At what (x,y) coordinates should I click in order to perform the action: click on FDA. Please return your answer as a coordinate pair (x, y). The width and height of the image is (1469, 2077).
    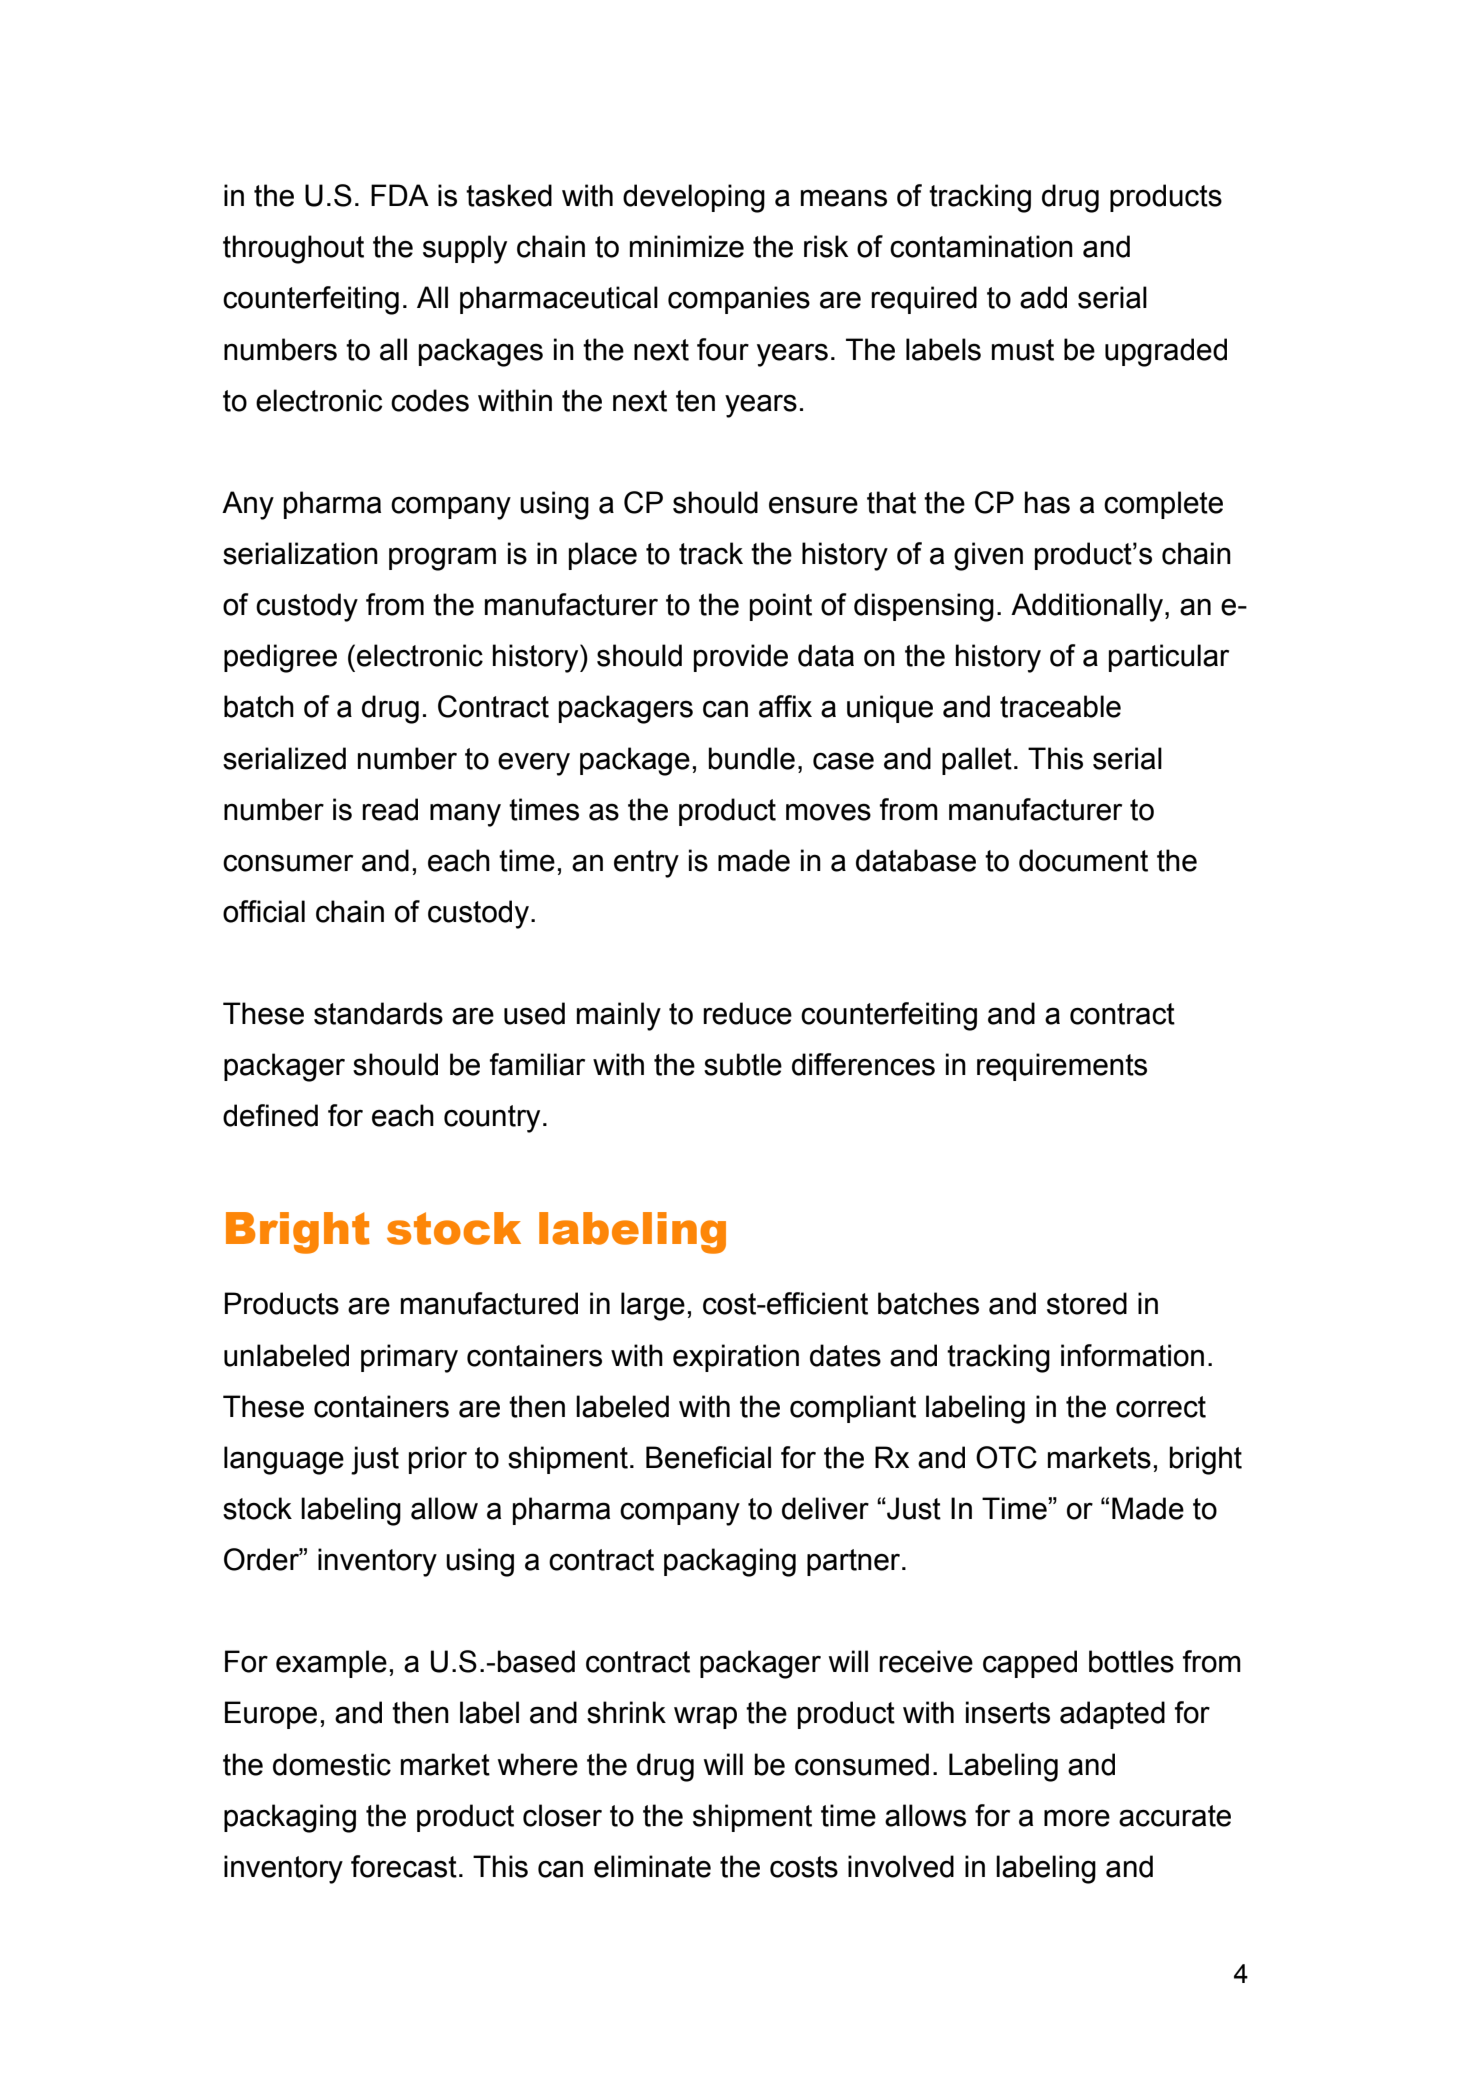
    Looking at the image, I should click on (400, 195).
